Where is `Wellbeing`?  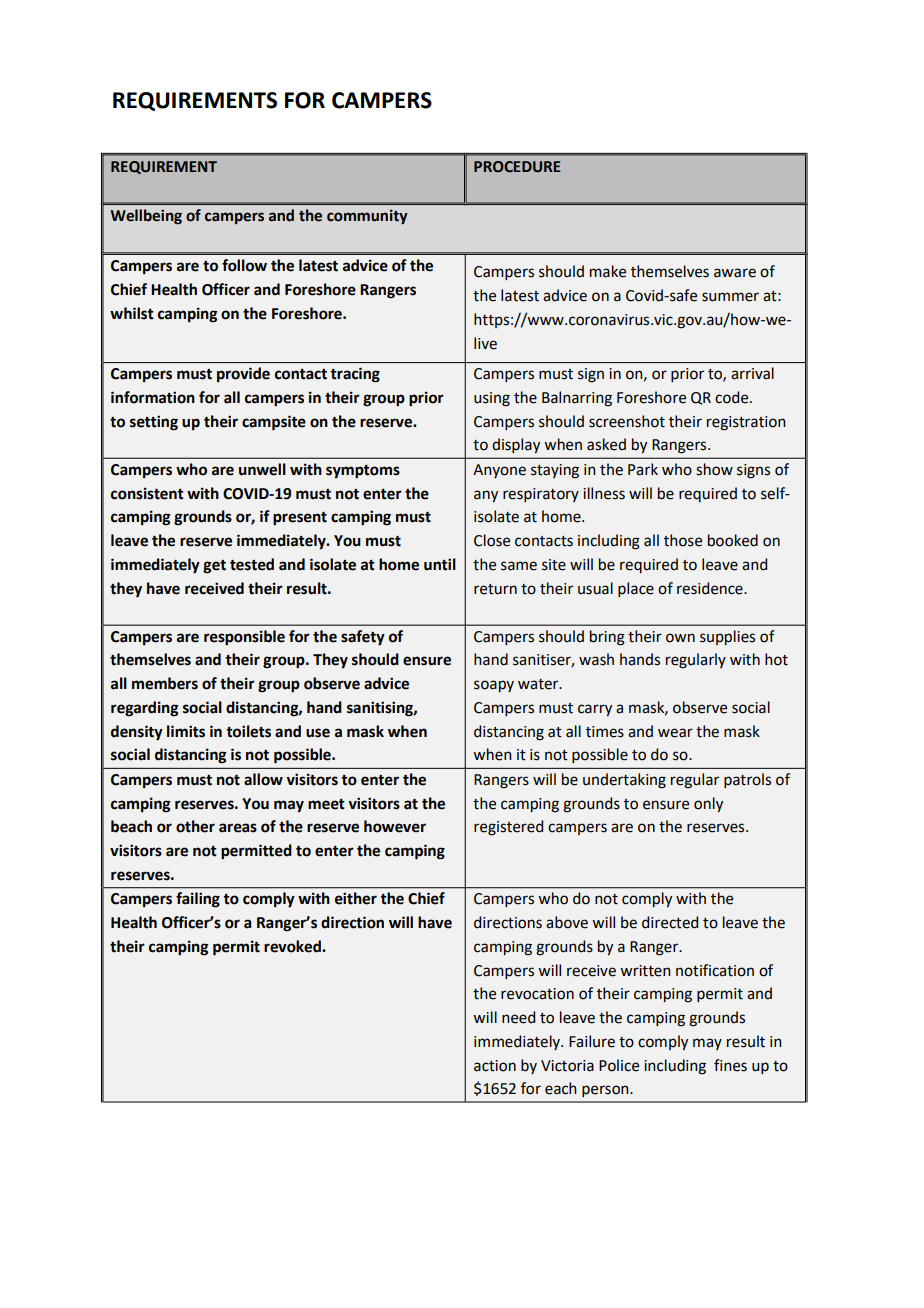
Wellbeing is located at coordinates (146, 217).
